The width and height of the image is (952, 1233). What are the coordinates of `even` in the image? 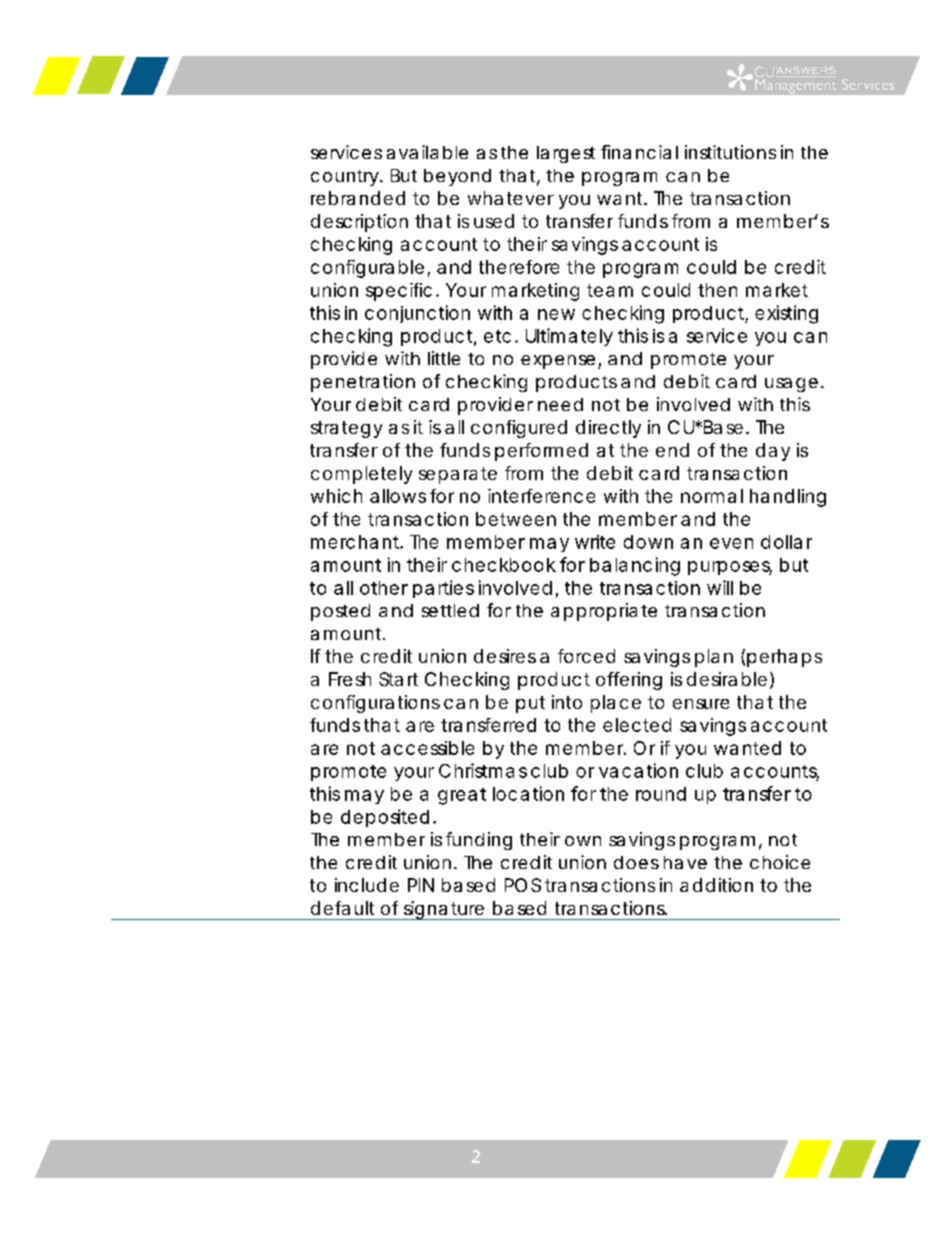 It's located at (731, 543).
